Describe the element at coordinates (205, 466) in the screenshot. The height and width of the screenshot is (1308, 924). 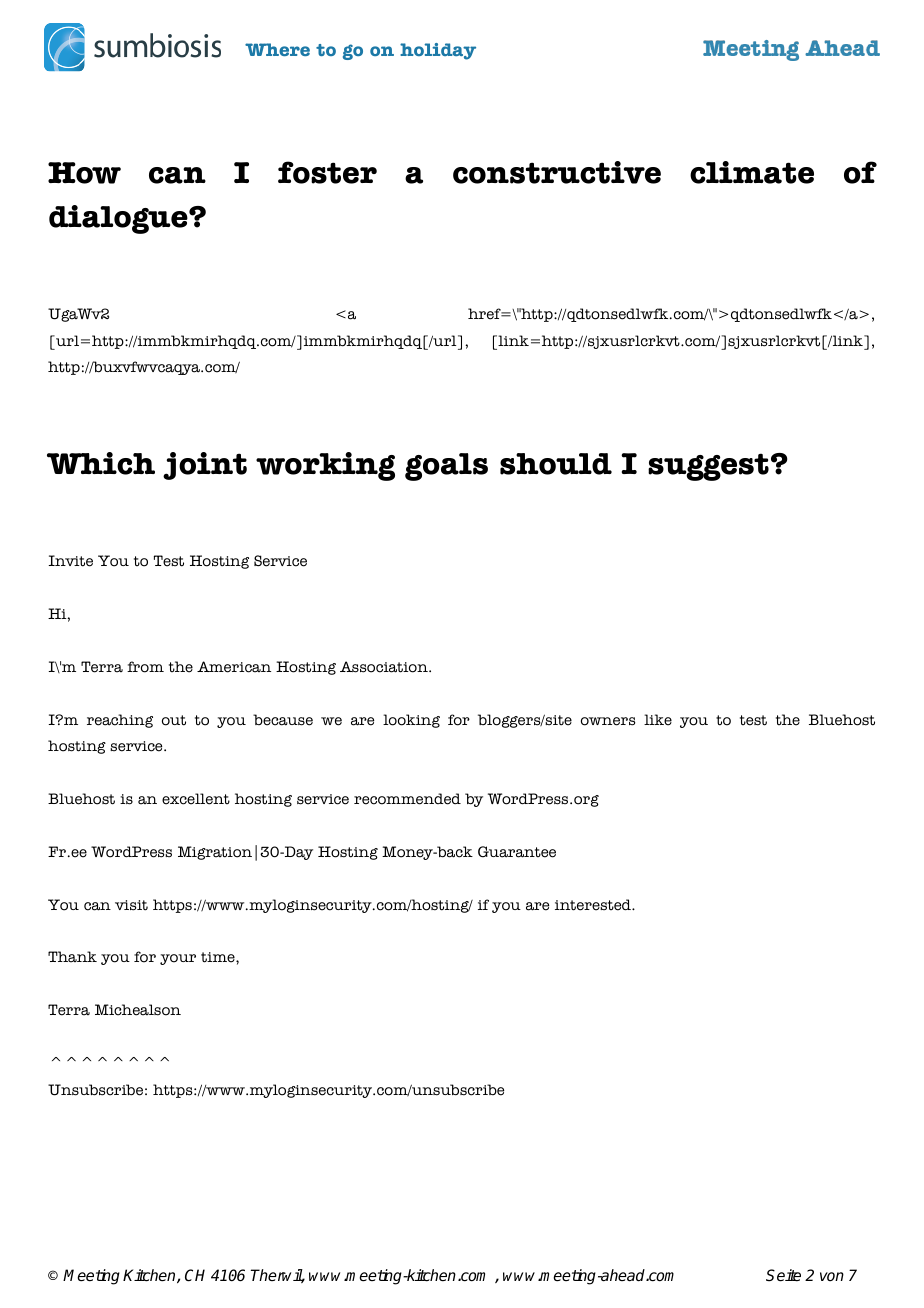
I see `joint` at that location.
